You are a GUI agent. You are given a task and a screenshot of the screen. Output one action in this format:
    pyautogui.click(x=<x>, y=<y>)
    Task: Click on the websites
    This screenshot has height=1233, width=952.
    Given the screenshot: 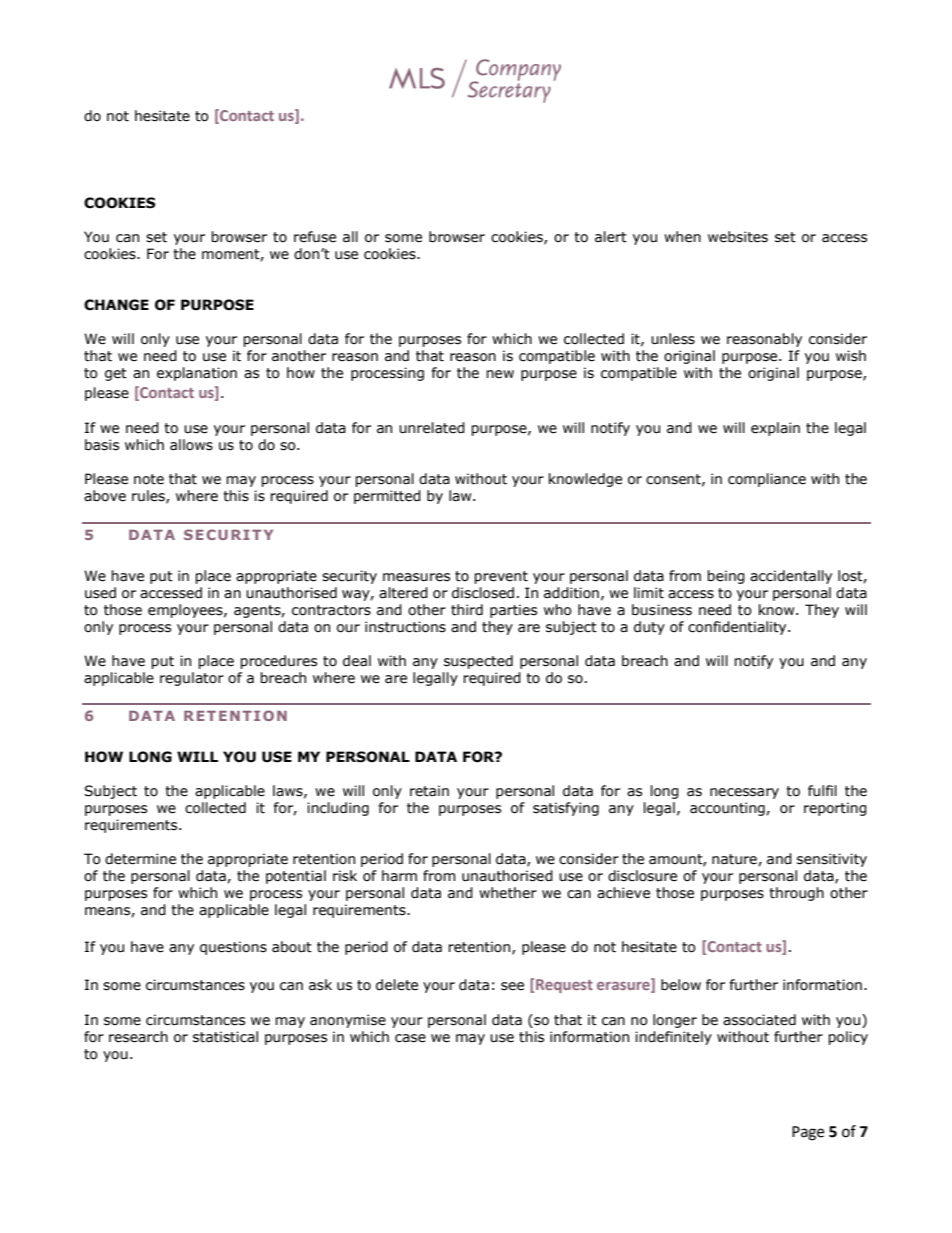 What is the action you would take?
    pyautogui.click(x=738, y=237)
